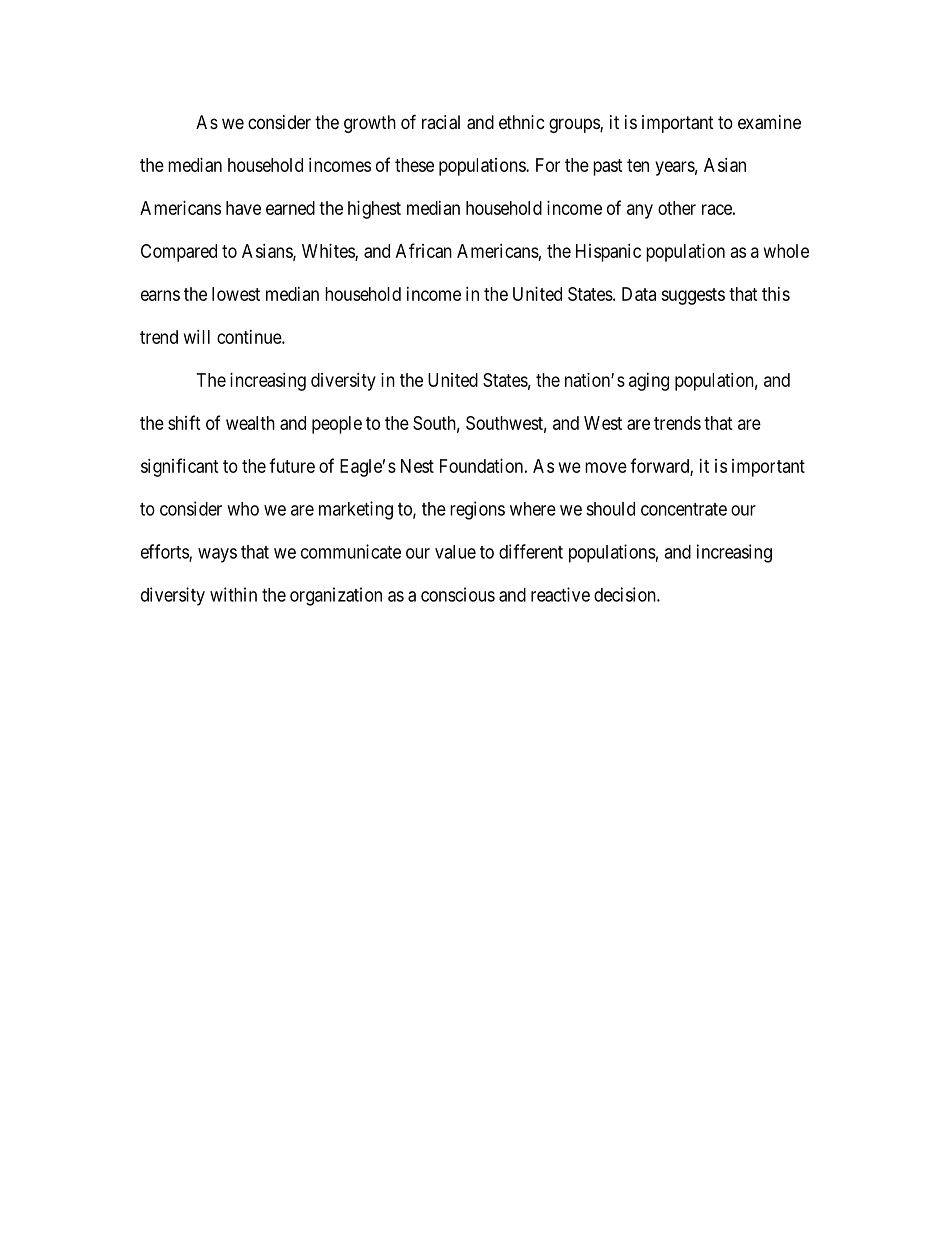 This document has height=1233, width=952. Describe the element at coordinates (769, 122) in the document. I see `examine` at that location.
